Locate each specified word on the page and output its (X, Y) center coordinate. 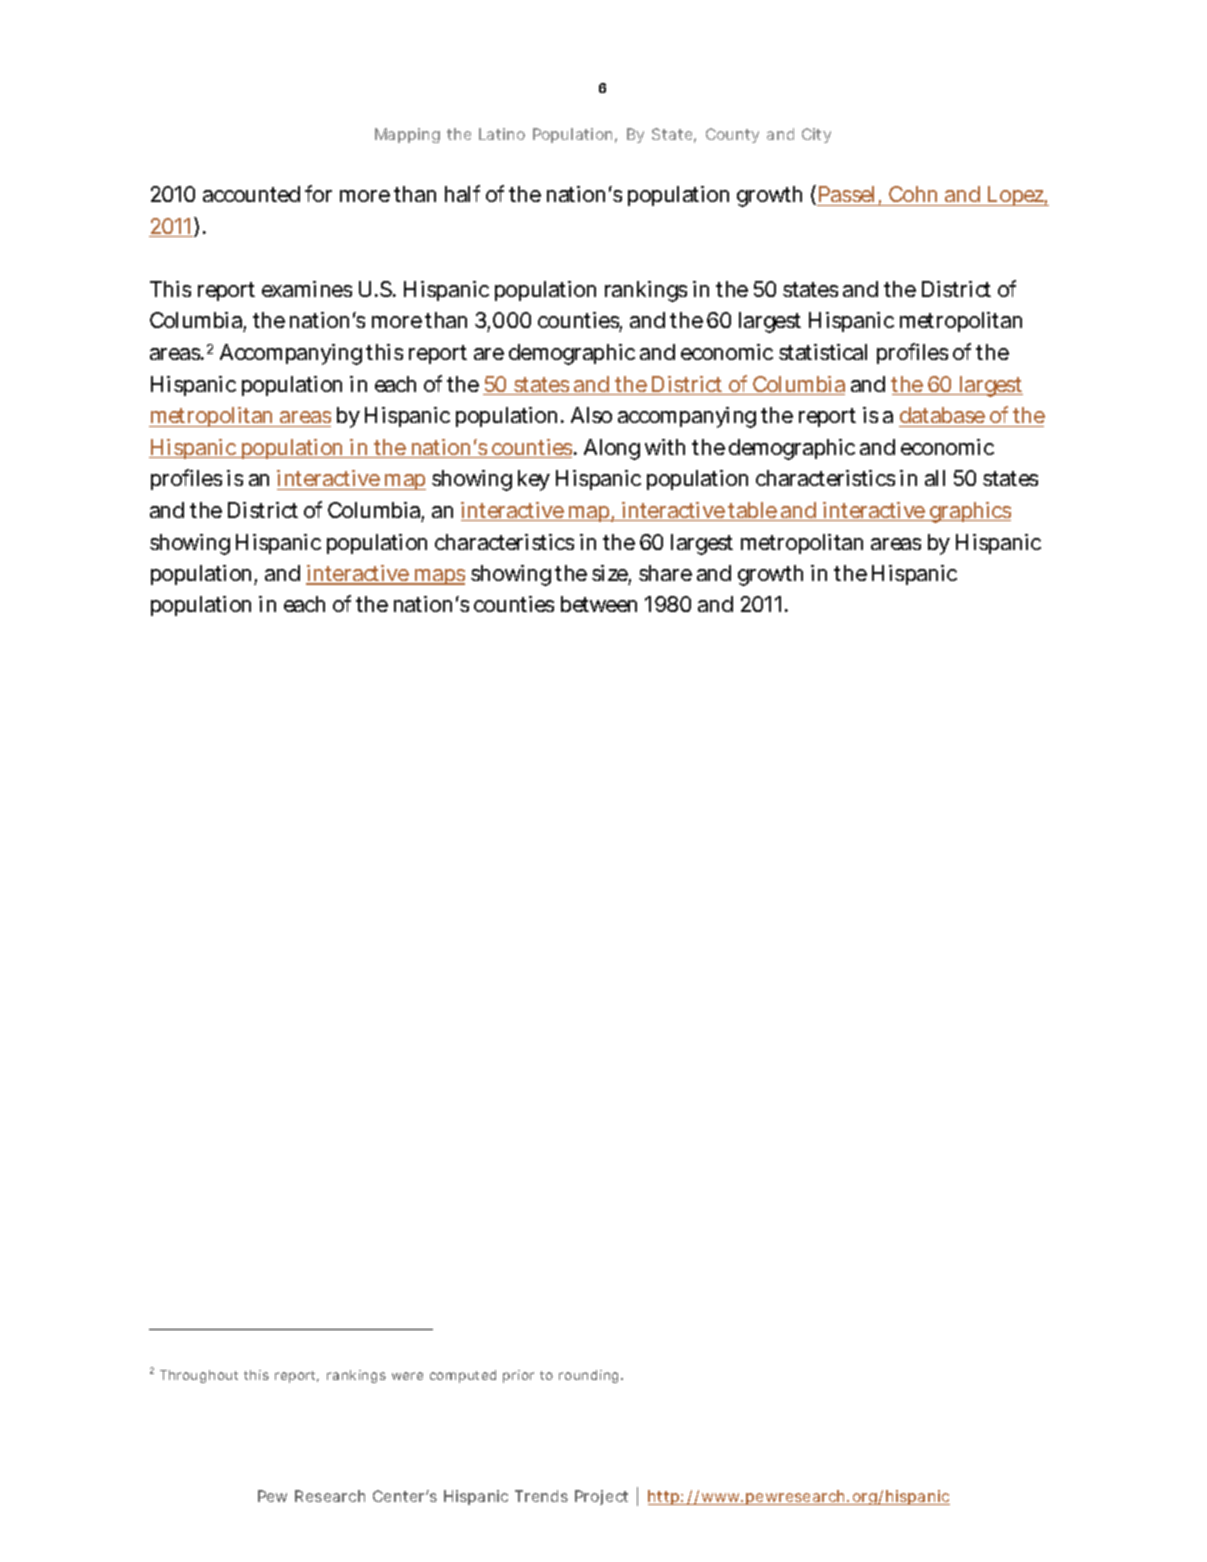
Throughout (199, 1376)
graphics (969, 512)
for (318, 193)
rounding (590, 1376)
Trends (541, 1496)
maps (438, 577)
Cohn (914, 196)
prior (518, 1376)
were (407, 1376)
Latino (502, 134)
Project (601, 1497)
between (599, 604)
